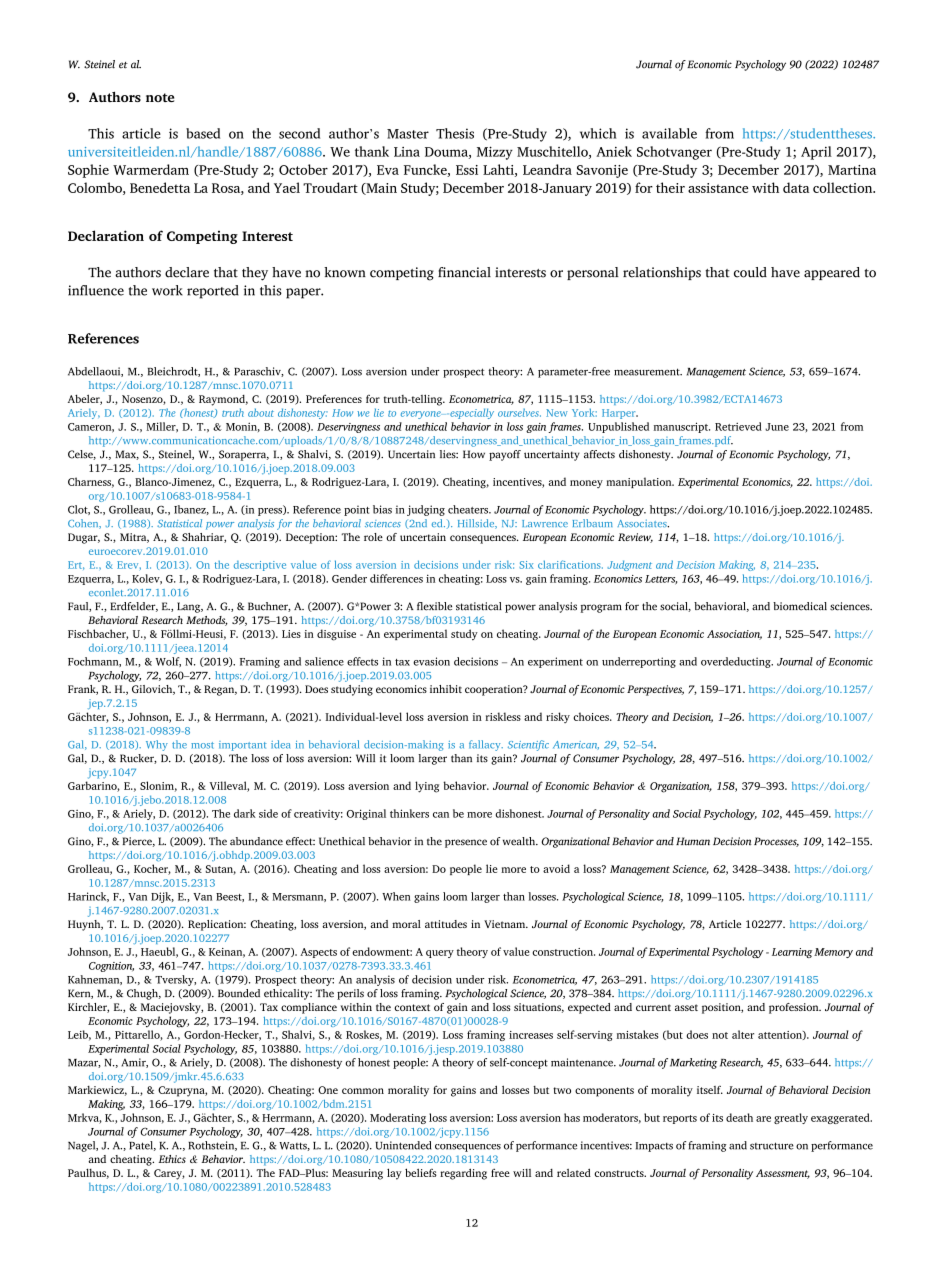 This image has height=1288, width=944. I want to click on lying, so click(427, 787).
